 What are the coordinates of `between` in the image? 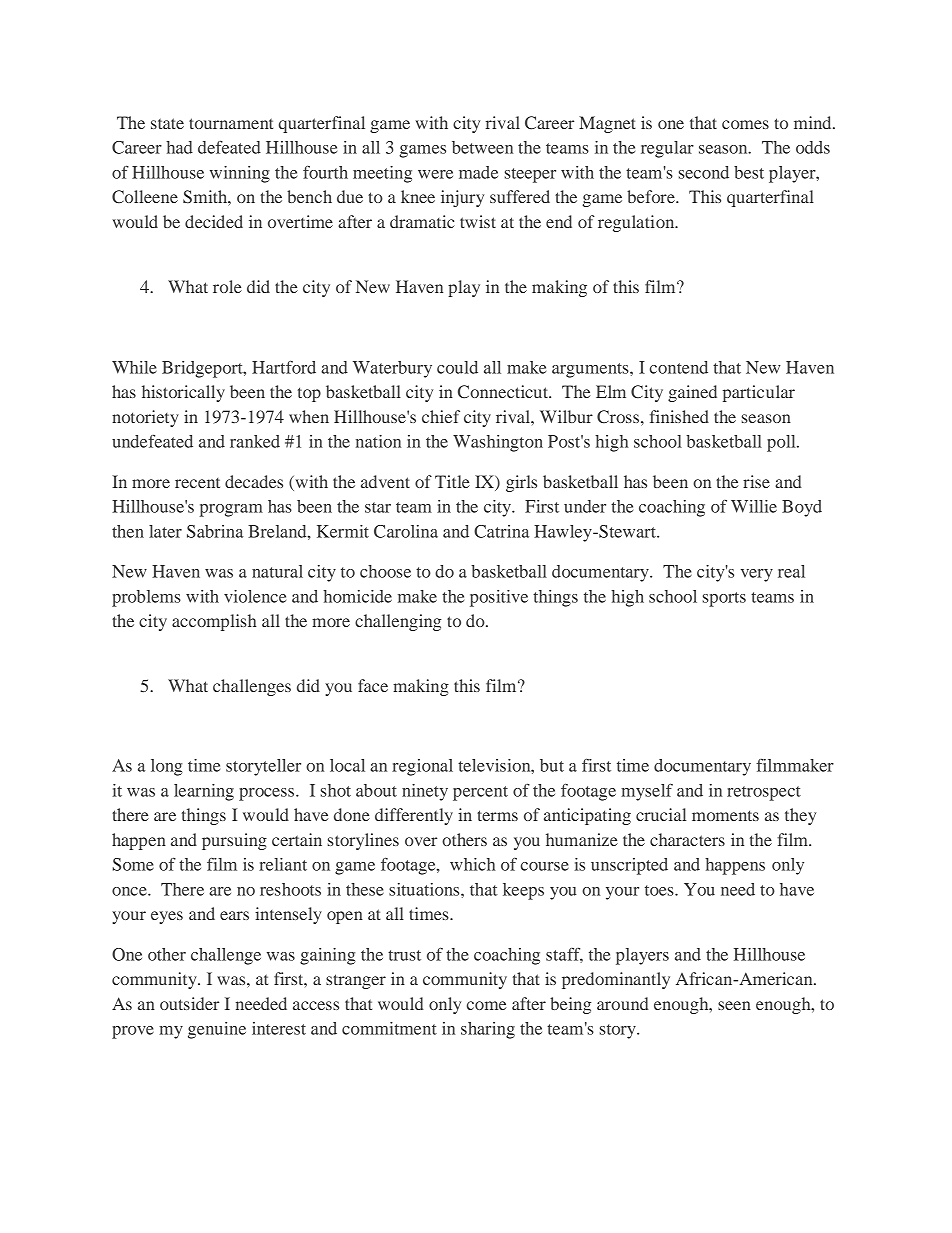 It's located at (482, 147).
